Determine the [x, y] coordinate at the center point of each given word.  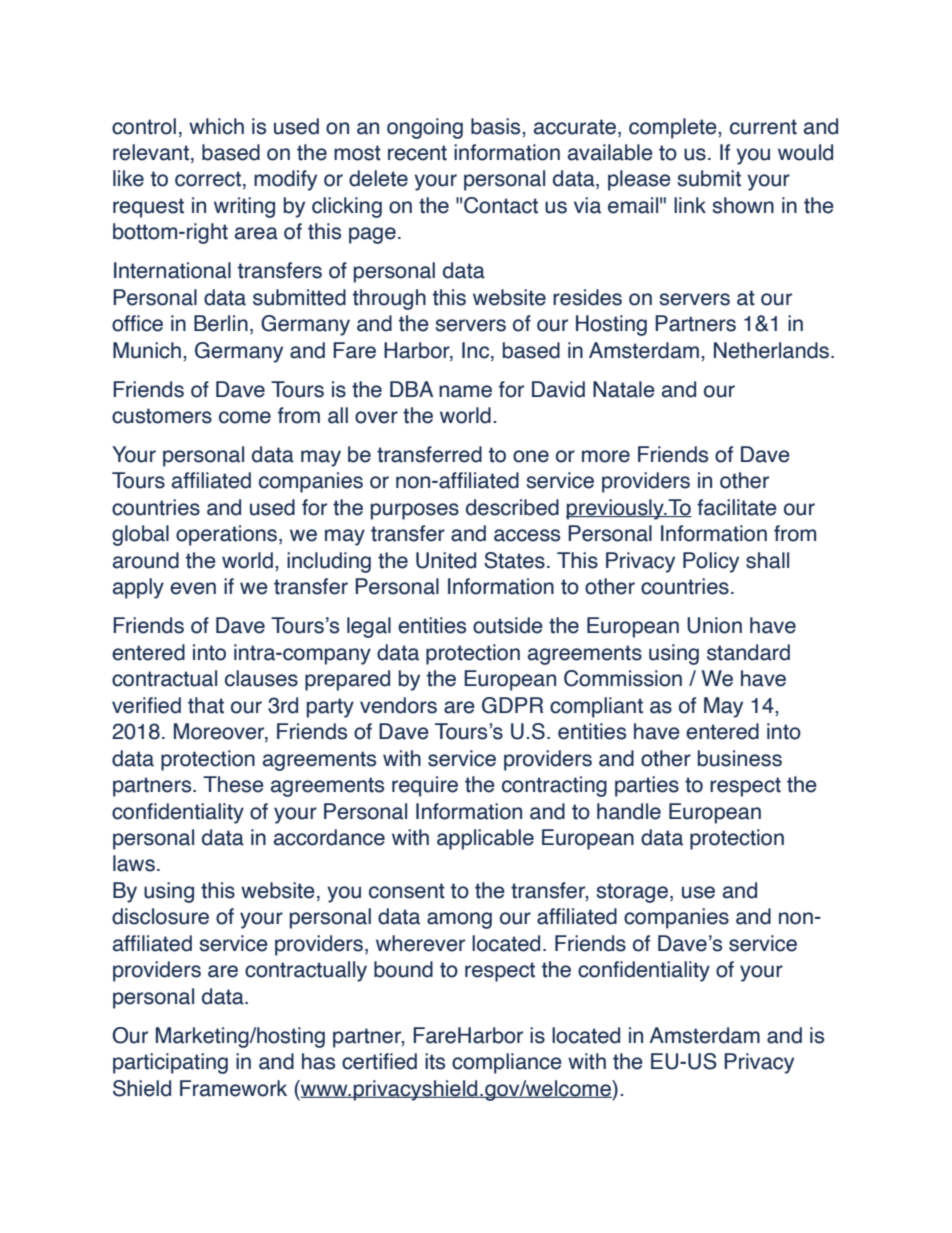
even [193, 588]
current [763, 127]
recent [417, 153]
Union [714, 625]
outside [508, 625]
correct [208, 179]
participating [170, 1063]
